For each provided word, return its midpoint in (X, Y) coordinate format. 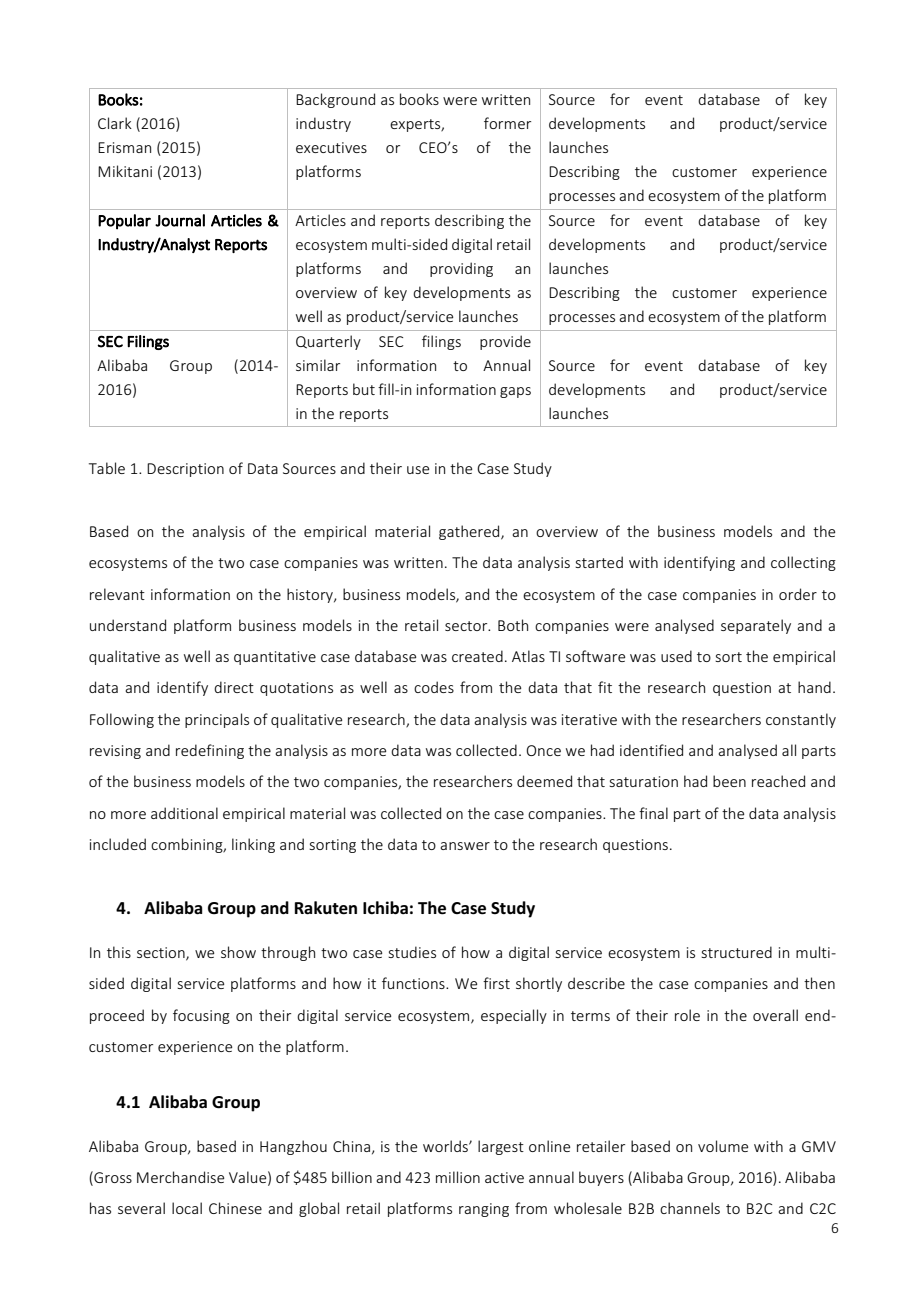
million (458, 1177)
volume (723, 1146)
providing (461, 269)
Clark (115, 123)
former (507, 123)
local (187, 1208)
